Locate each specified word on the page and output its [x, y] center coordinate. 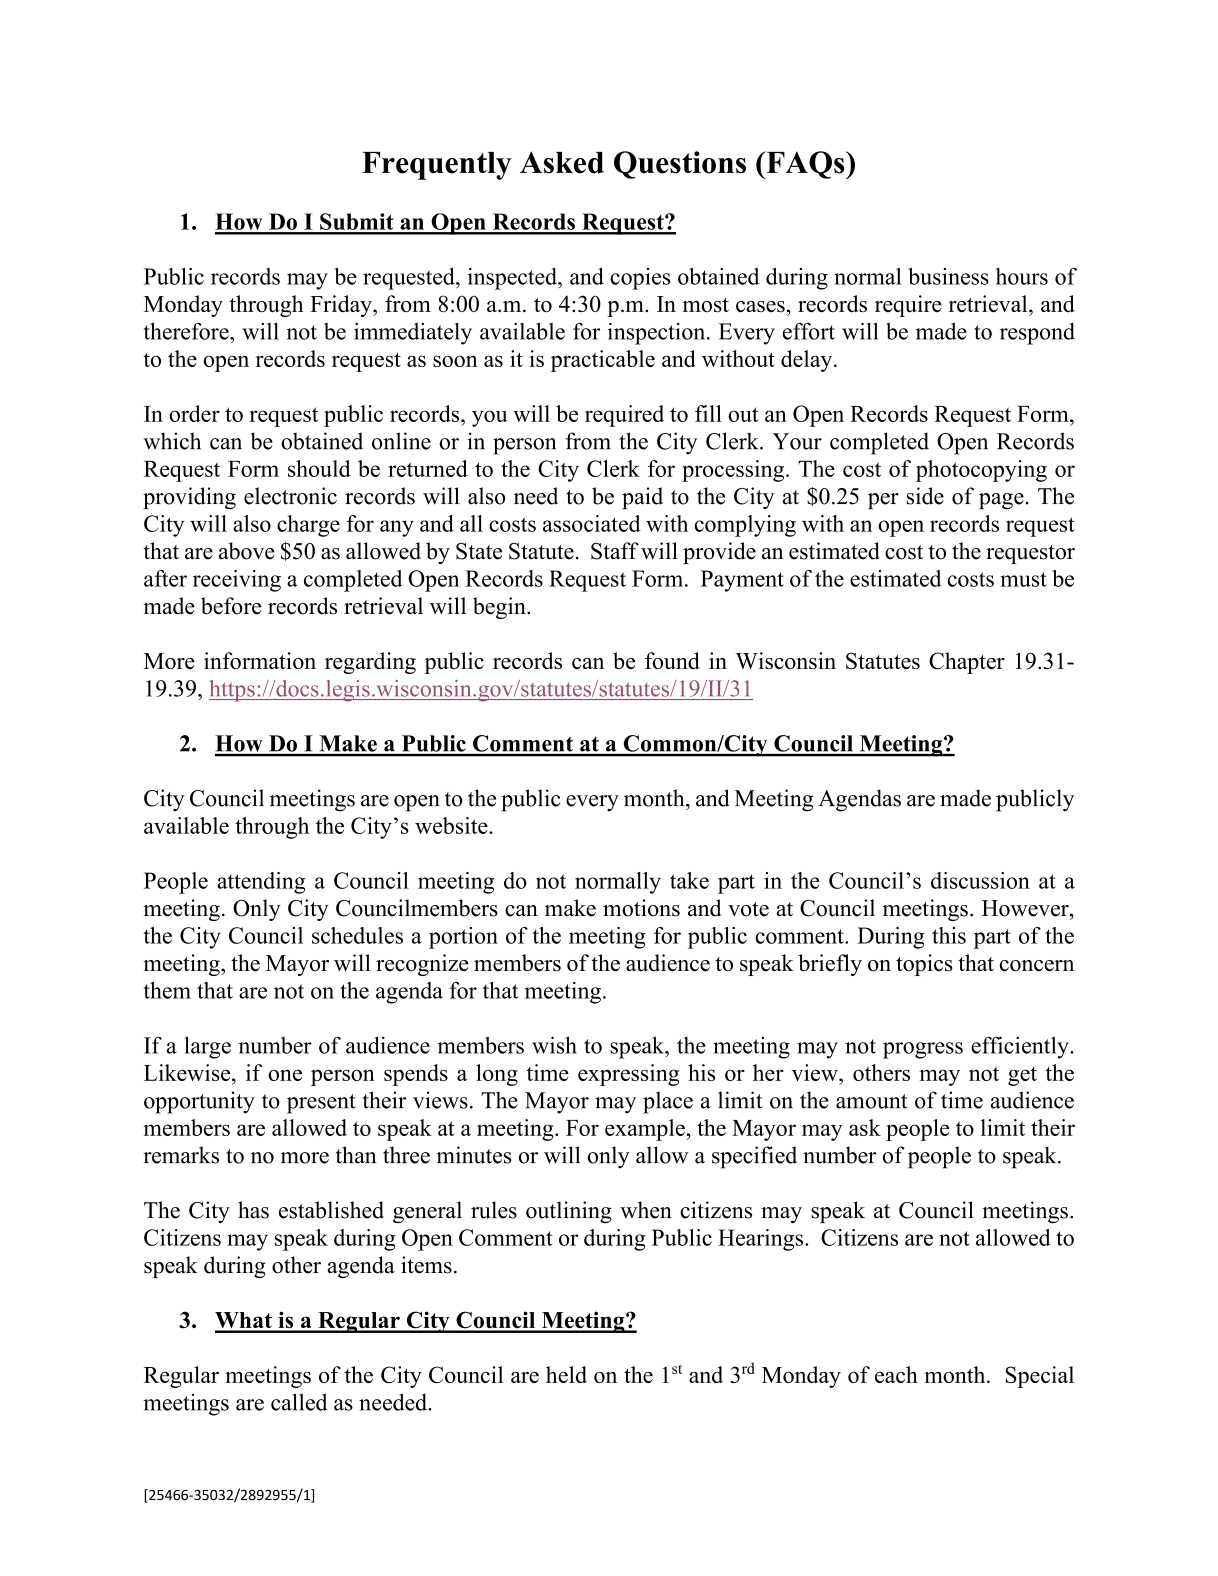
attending [261, 883]
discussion [980, 880]
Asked [562, 162]
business [948, 276]
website [452, 825]
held [566, 1374]
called [299, 1402]
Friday [342, 306]
